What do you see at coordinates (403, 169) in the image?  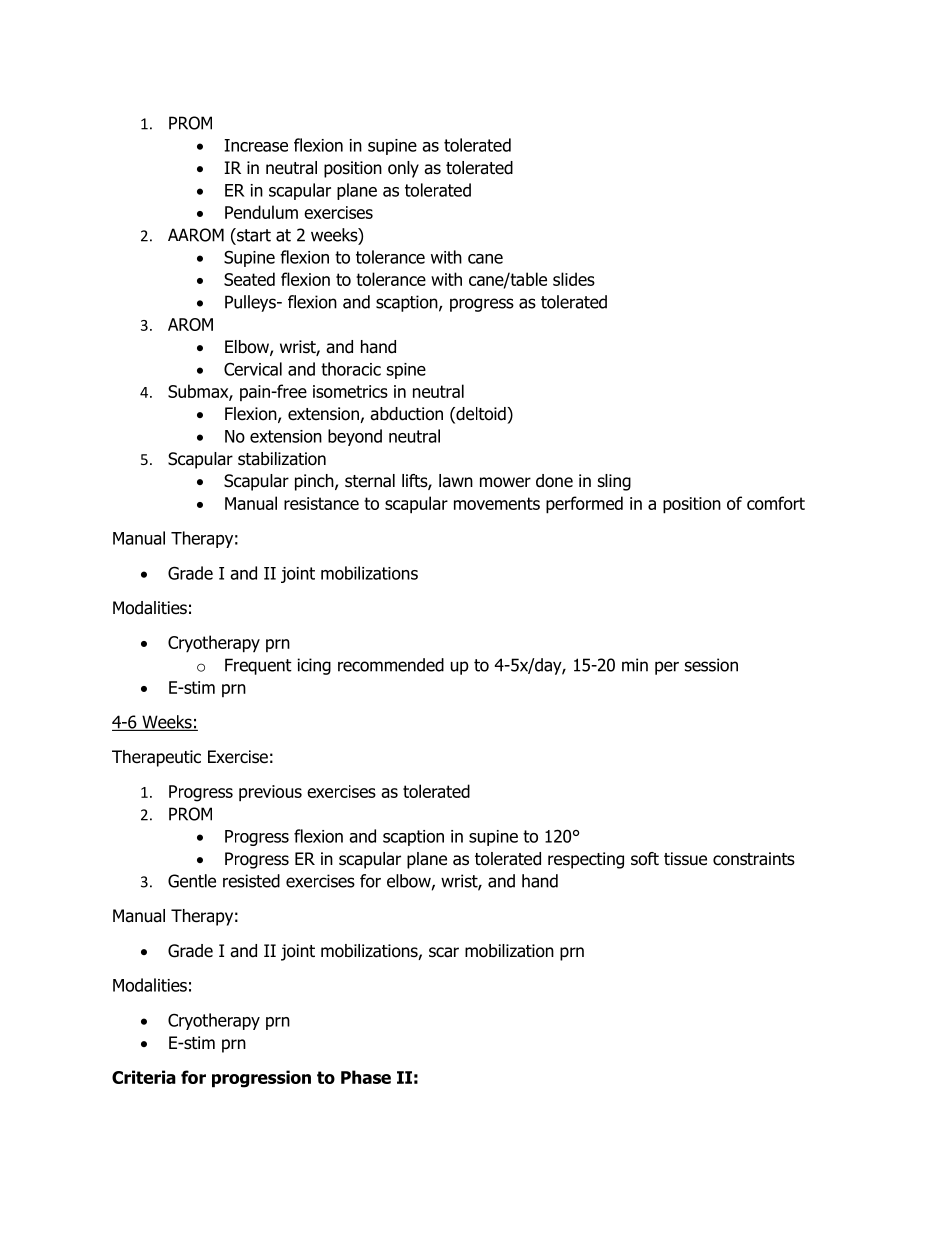 I see `only` at bounding box center [403, 169].
